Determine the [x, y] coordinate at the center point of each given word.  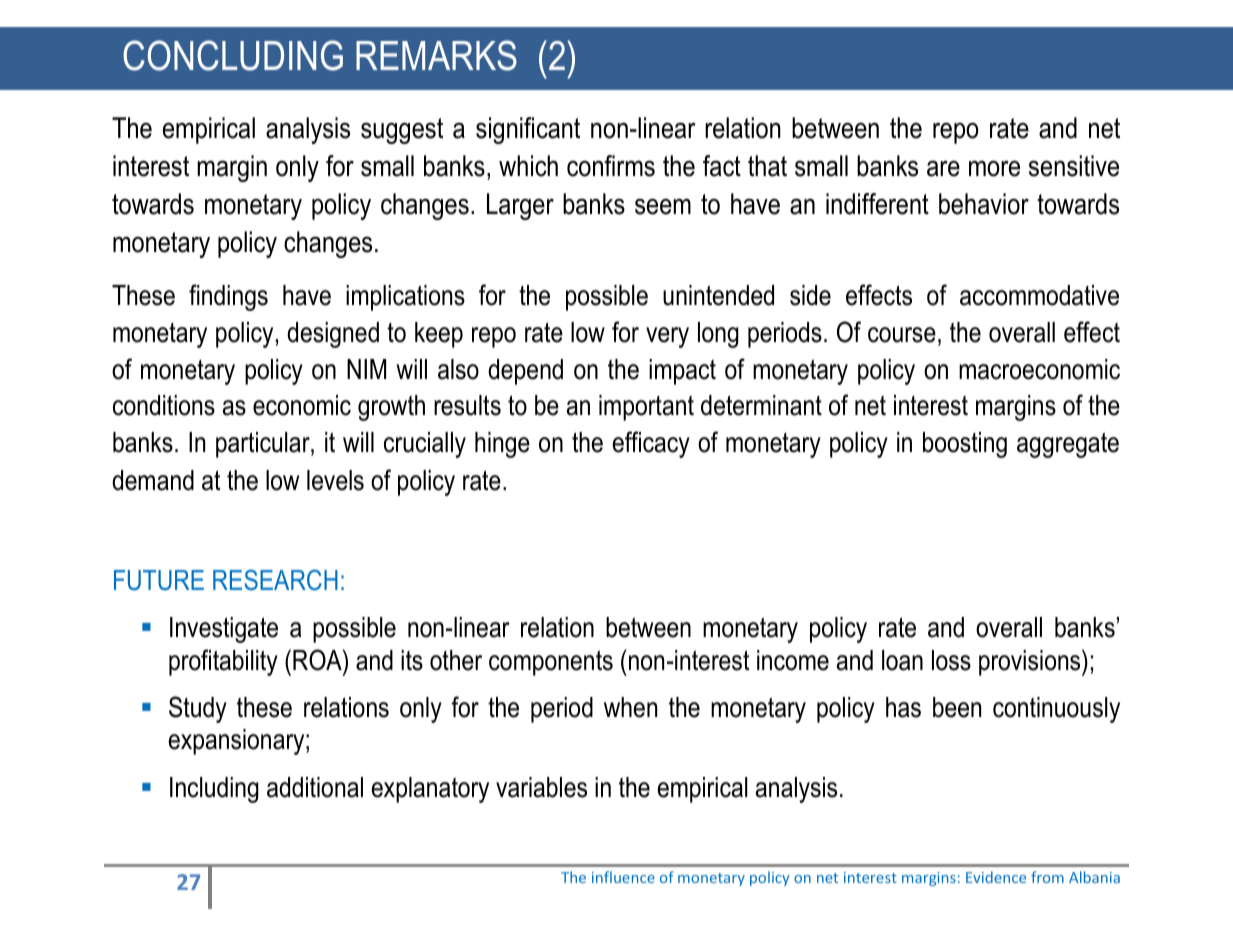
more [994, 168]
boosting [965, 445]
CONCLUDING [233, 55]
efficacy [651, 444]
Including [214, 790]
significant [528, 130]
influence [623, 877]
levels [335, 480]
